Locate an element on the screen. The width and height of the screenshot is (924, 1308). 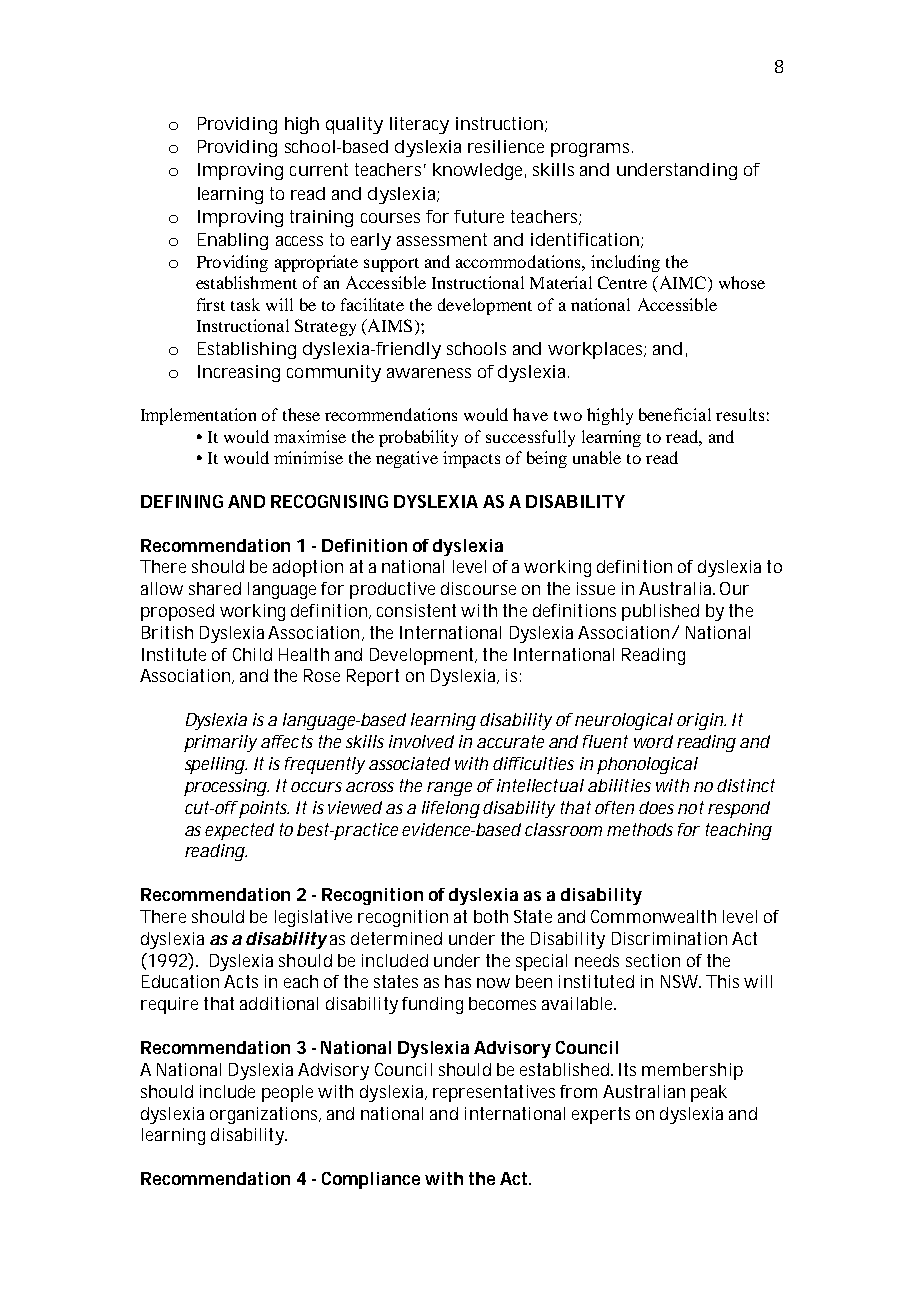
consistent is located at coordinates (416, 610).
